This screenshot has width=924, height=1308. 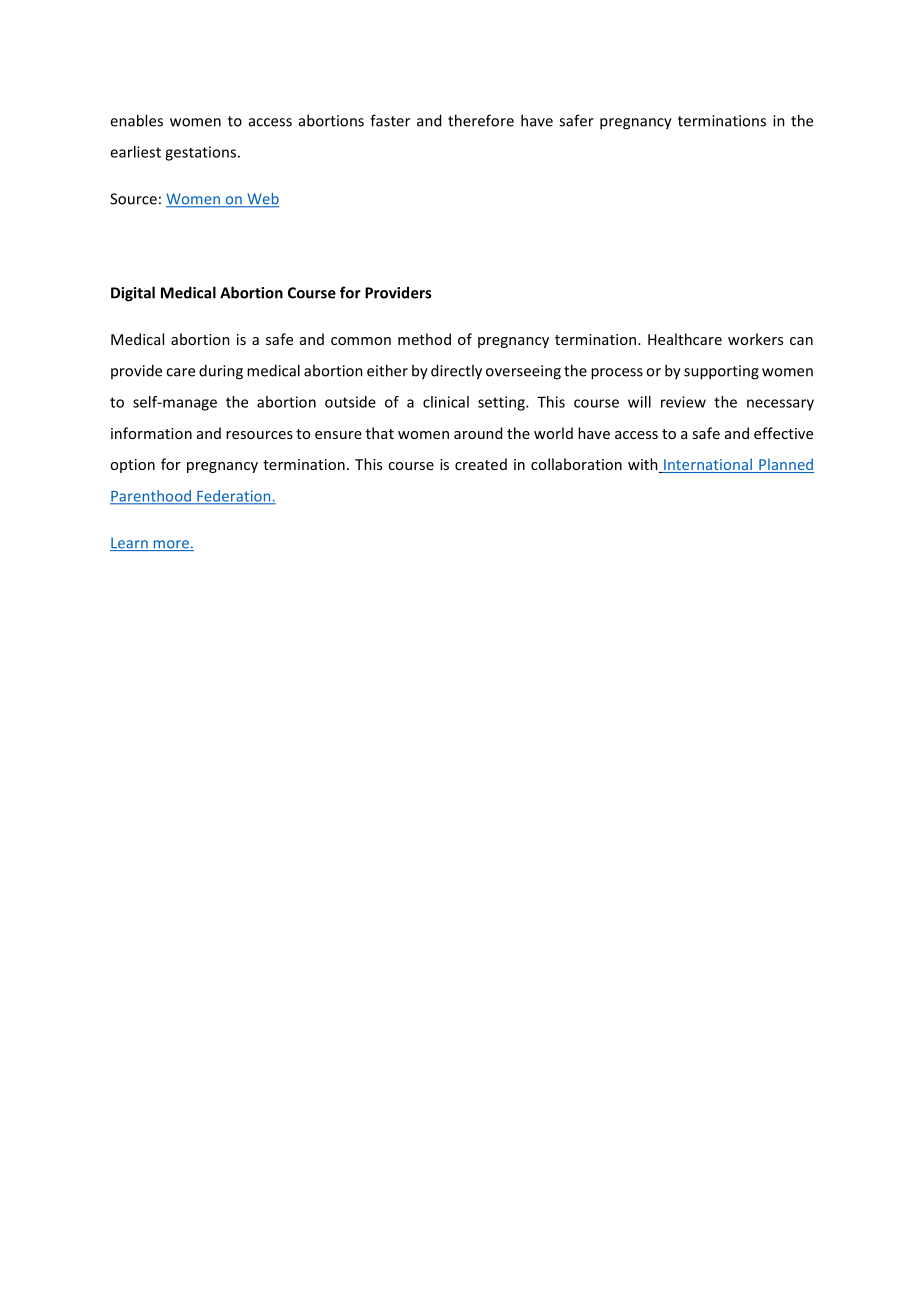 What do you see at coordinates (481, 120) in the screenshot?
I see `therefore` at bounding box center [481, 120].
